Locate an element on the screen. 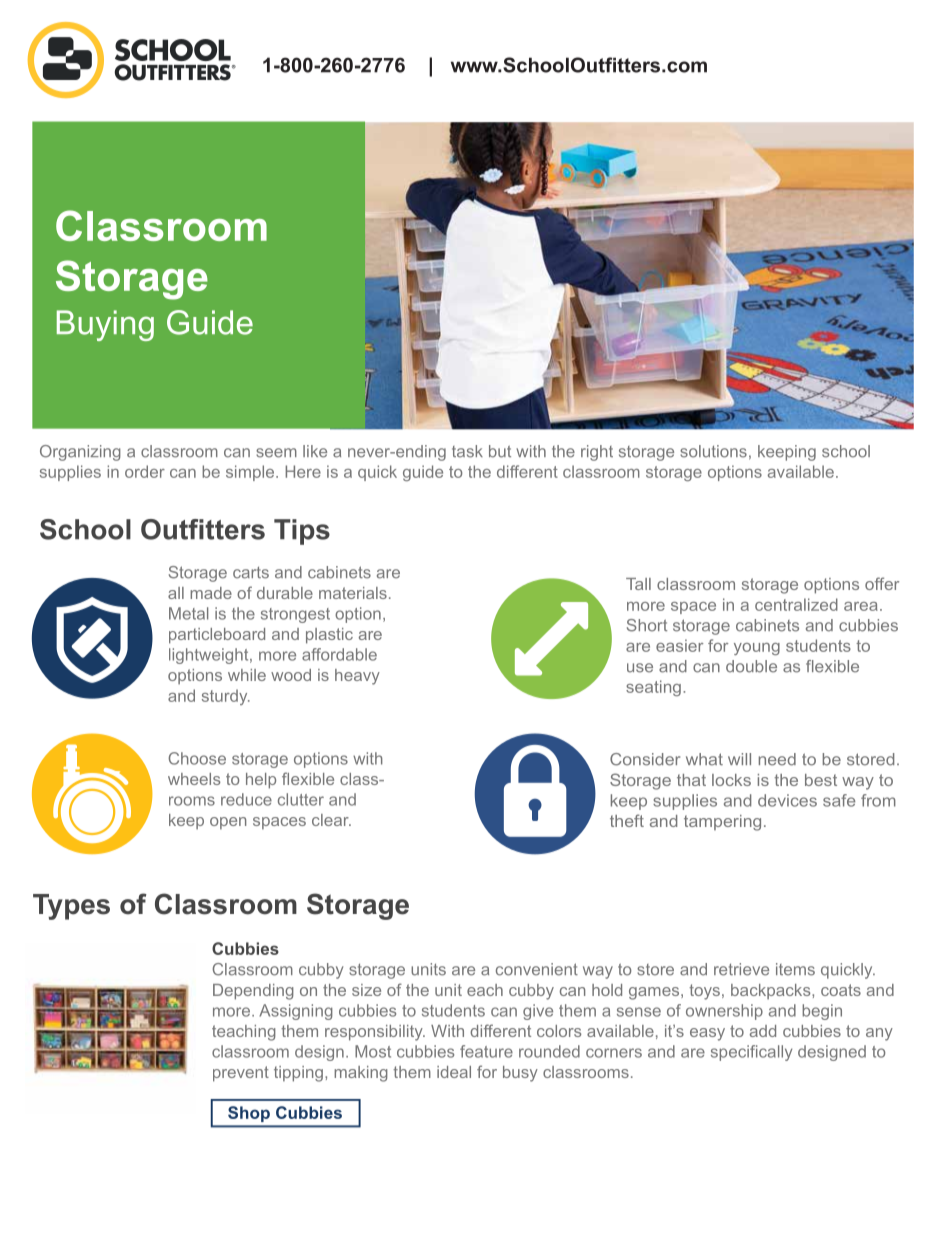  Buying is located at coordinates (105, 325).
